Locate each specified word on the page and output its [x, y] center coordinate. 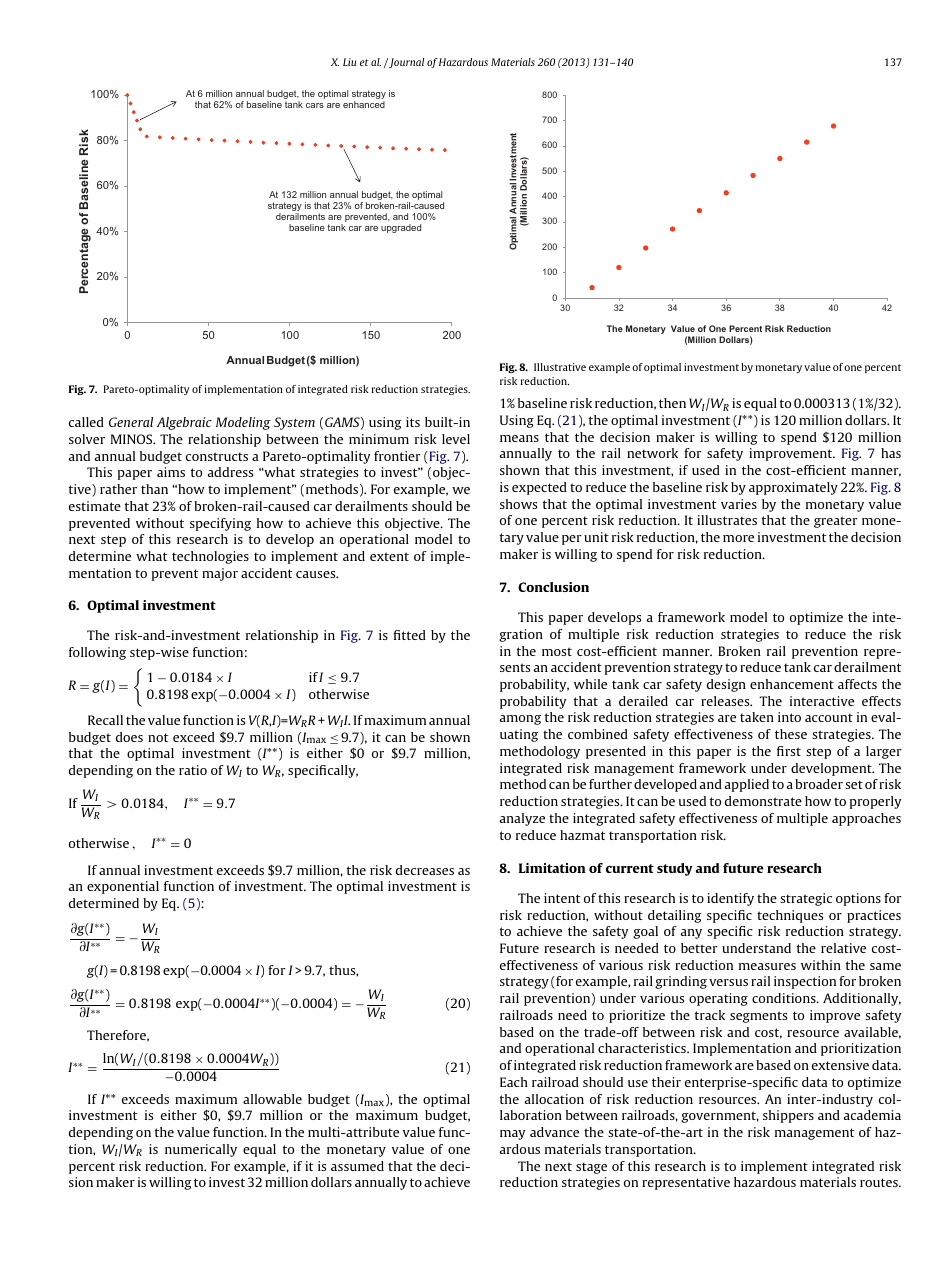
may [512, 1135]
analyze [522, 819]
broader [819, 784]
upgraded [401, 228]
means [519, 438]
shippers [788, 1116]
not [158, 737]
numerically [201, 1150]
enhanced [364, 104]
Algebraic [184, 423]
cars [315, 105]
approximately [793, 488]
